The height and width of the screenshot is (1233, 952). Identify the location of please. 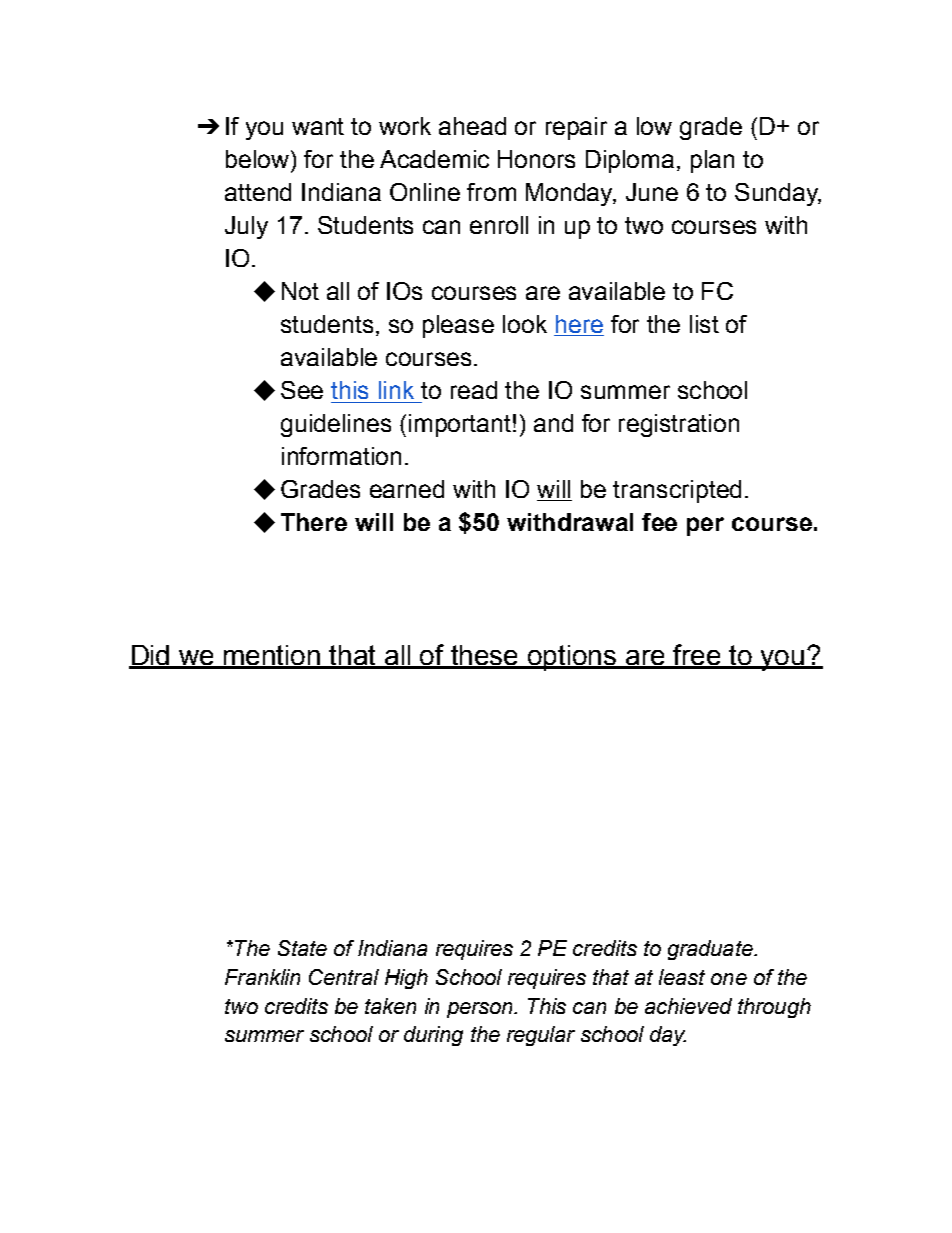
(458, 326).
